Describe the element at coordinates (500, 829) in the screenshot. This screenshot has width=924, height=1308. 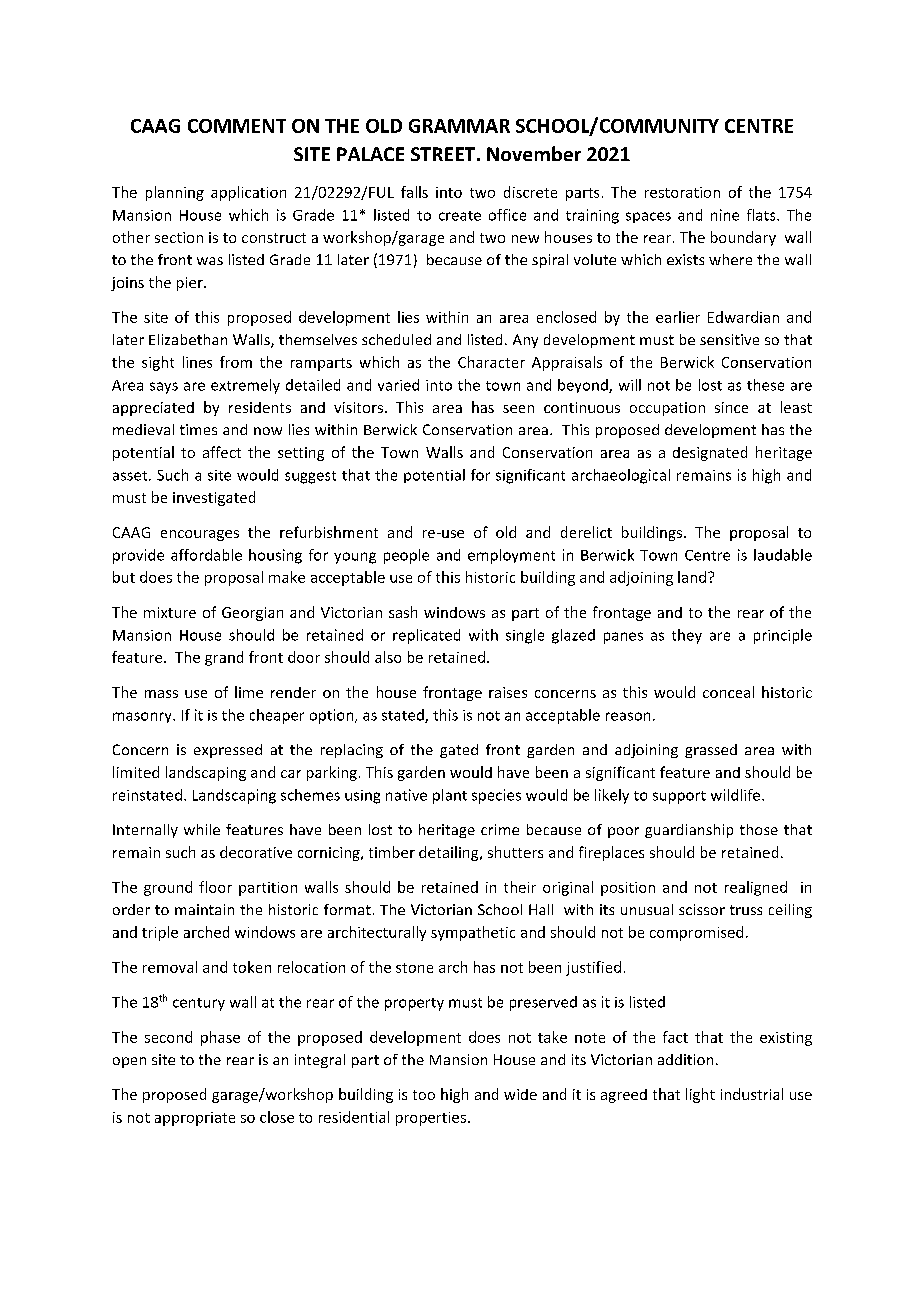
I see `crime` at that location.
